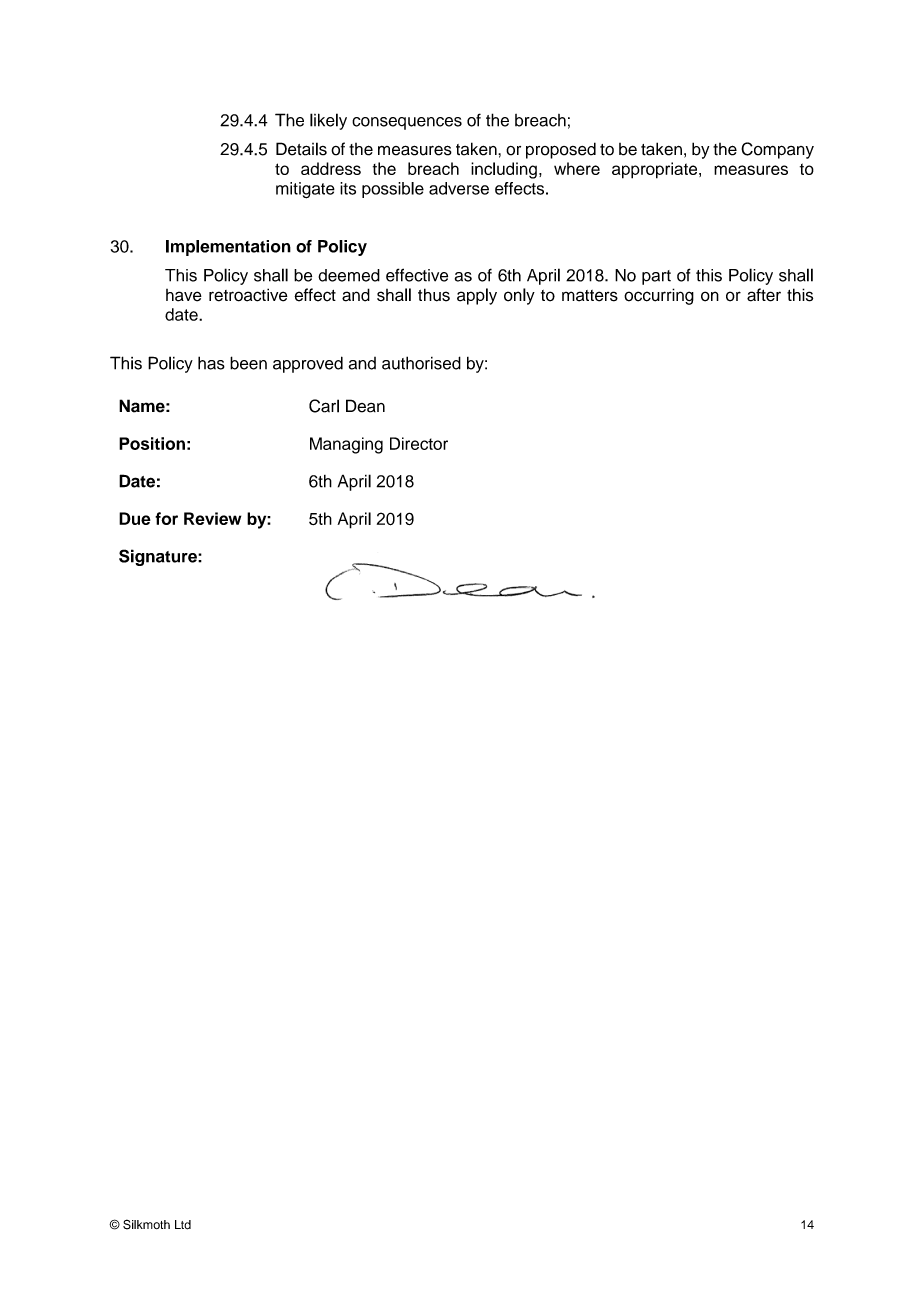 The image size is (924, 1307). What do you see at coordinates (159, 557) in the page?
I see `Signature` at bounding box center [159, 557].
